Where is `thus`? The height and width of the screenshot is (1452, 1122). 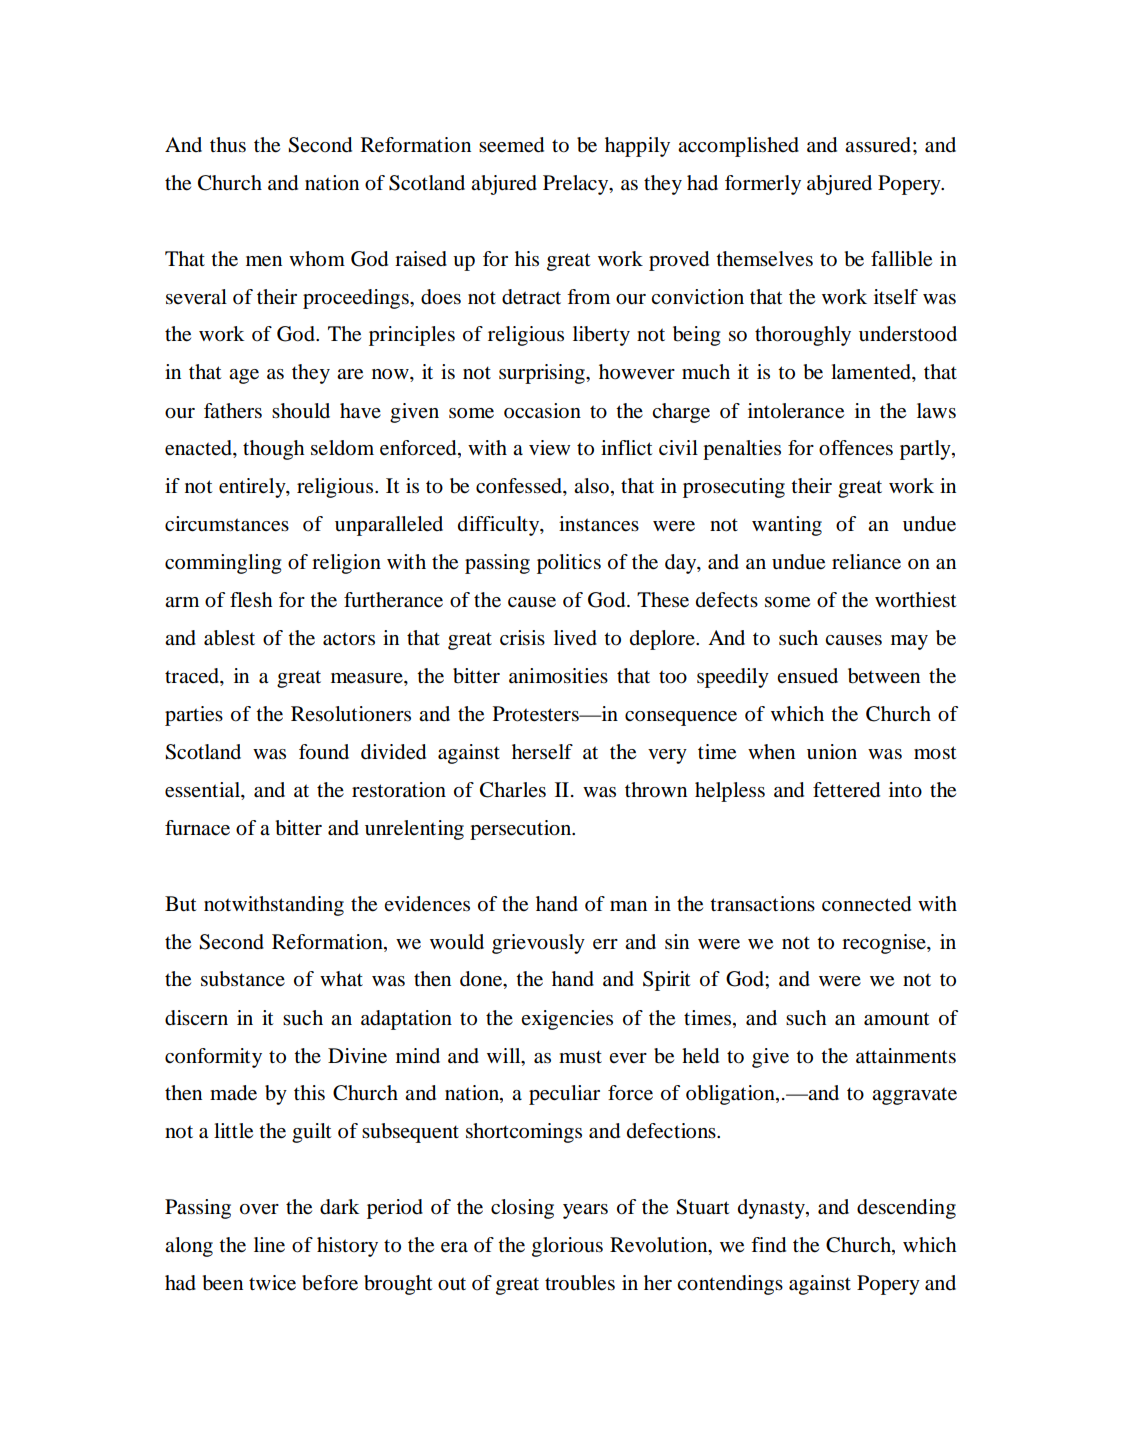 thus is located at coordinates (228, 145).
